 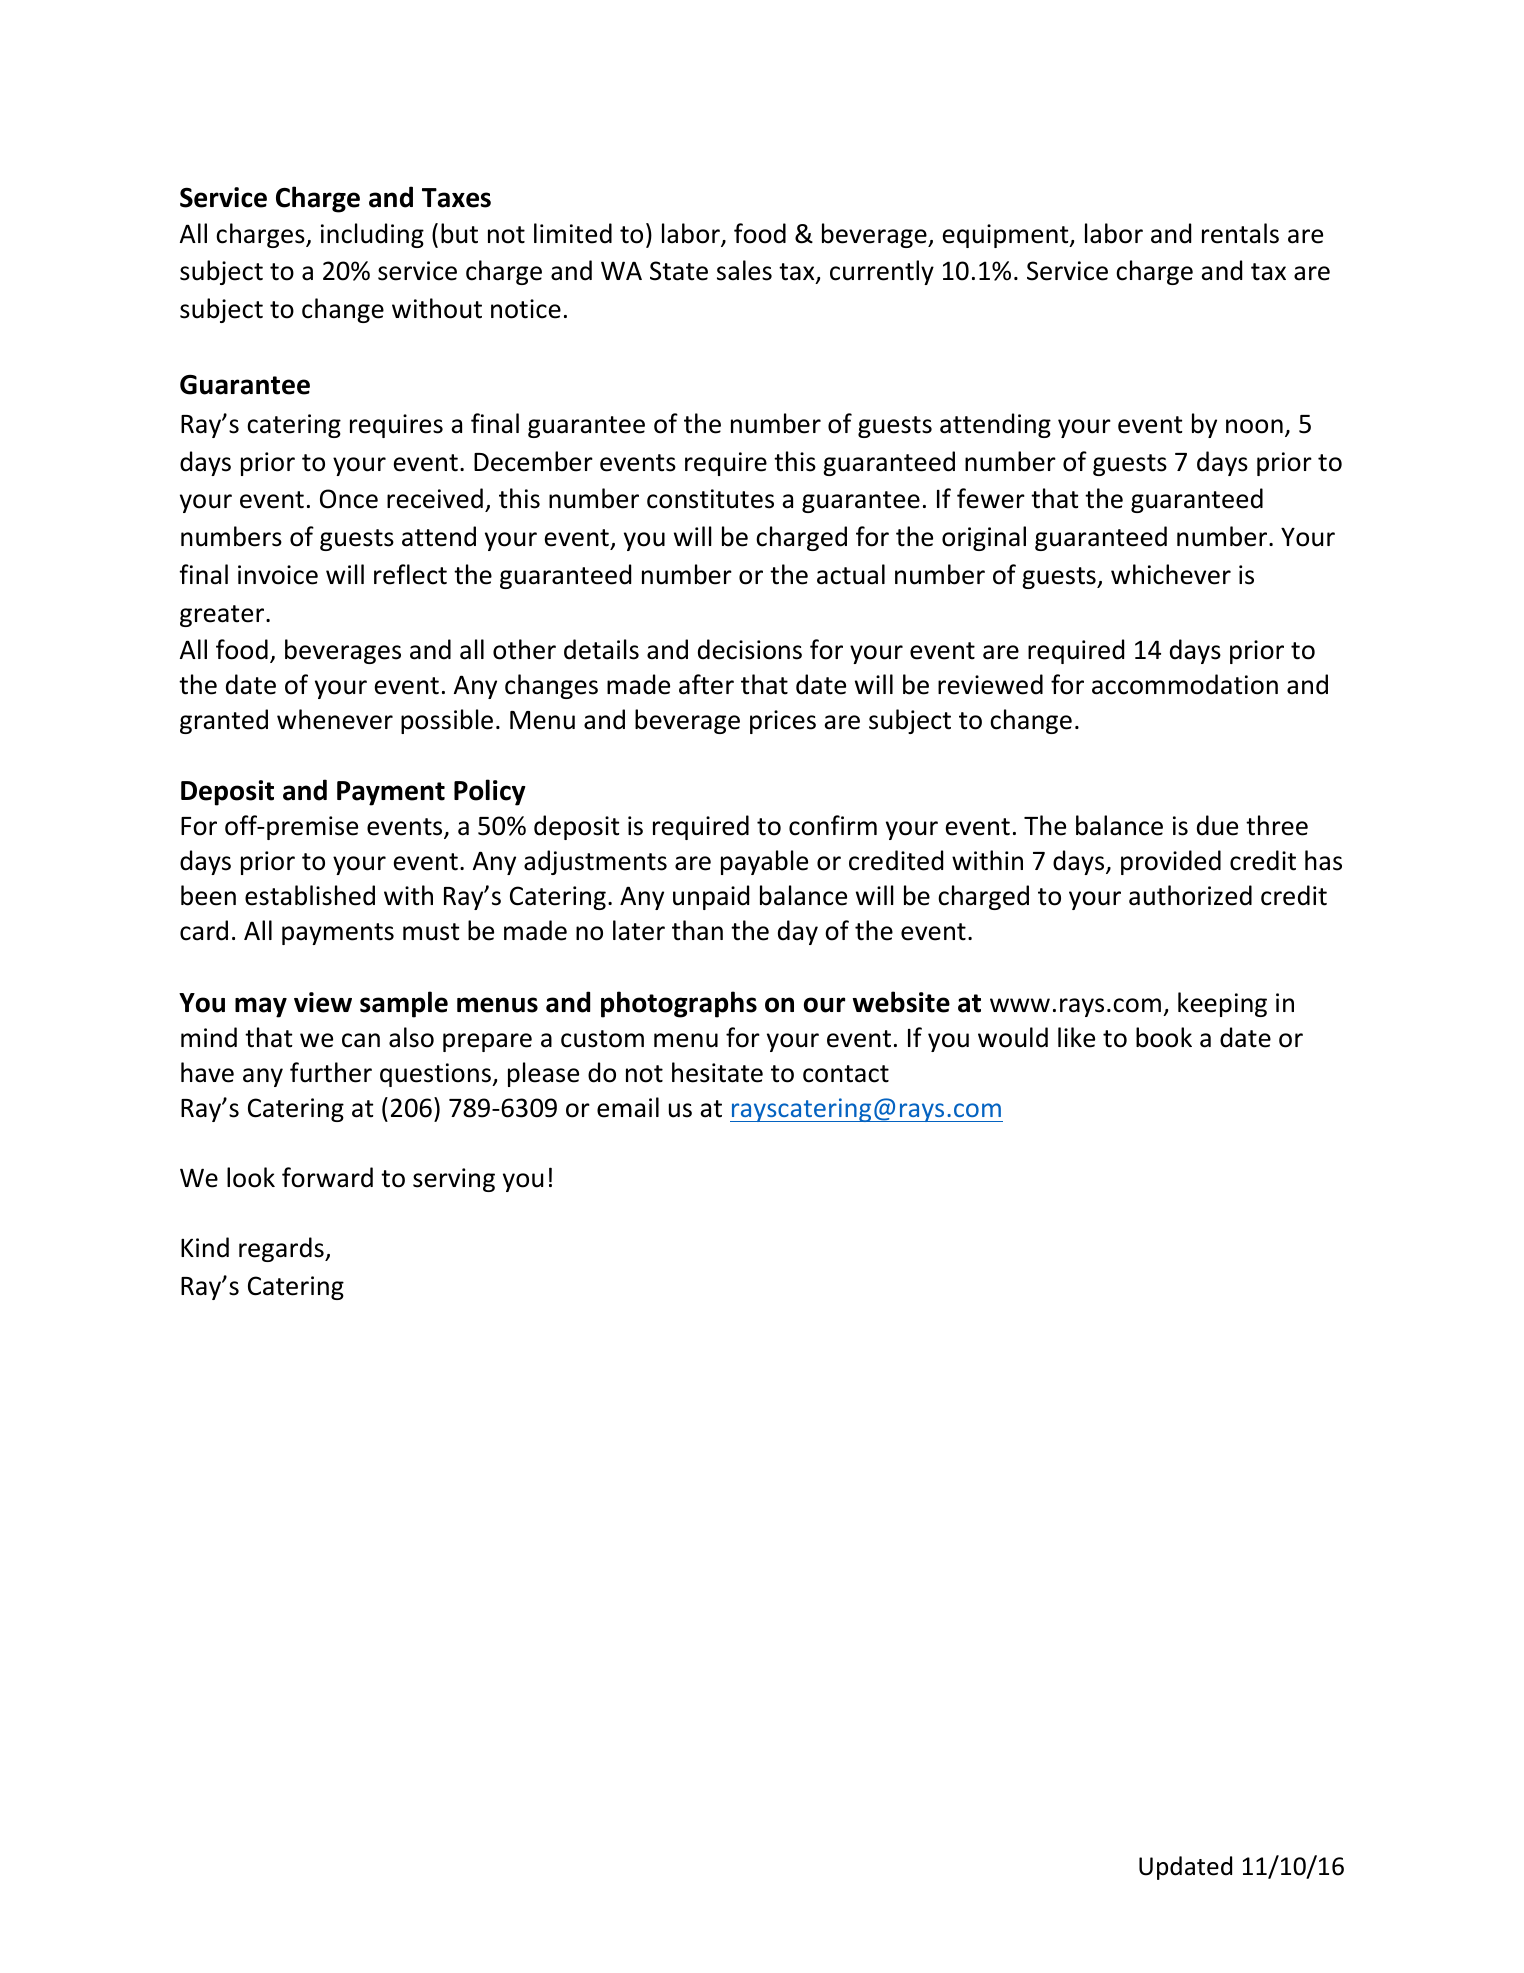 I want to click on including, so click(x=372, y=235).
